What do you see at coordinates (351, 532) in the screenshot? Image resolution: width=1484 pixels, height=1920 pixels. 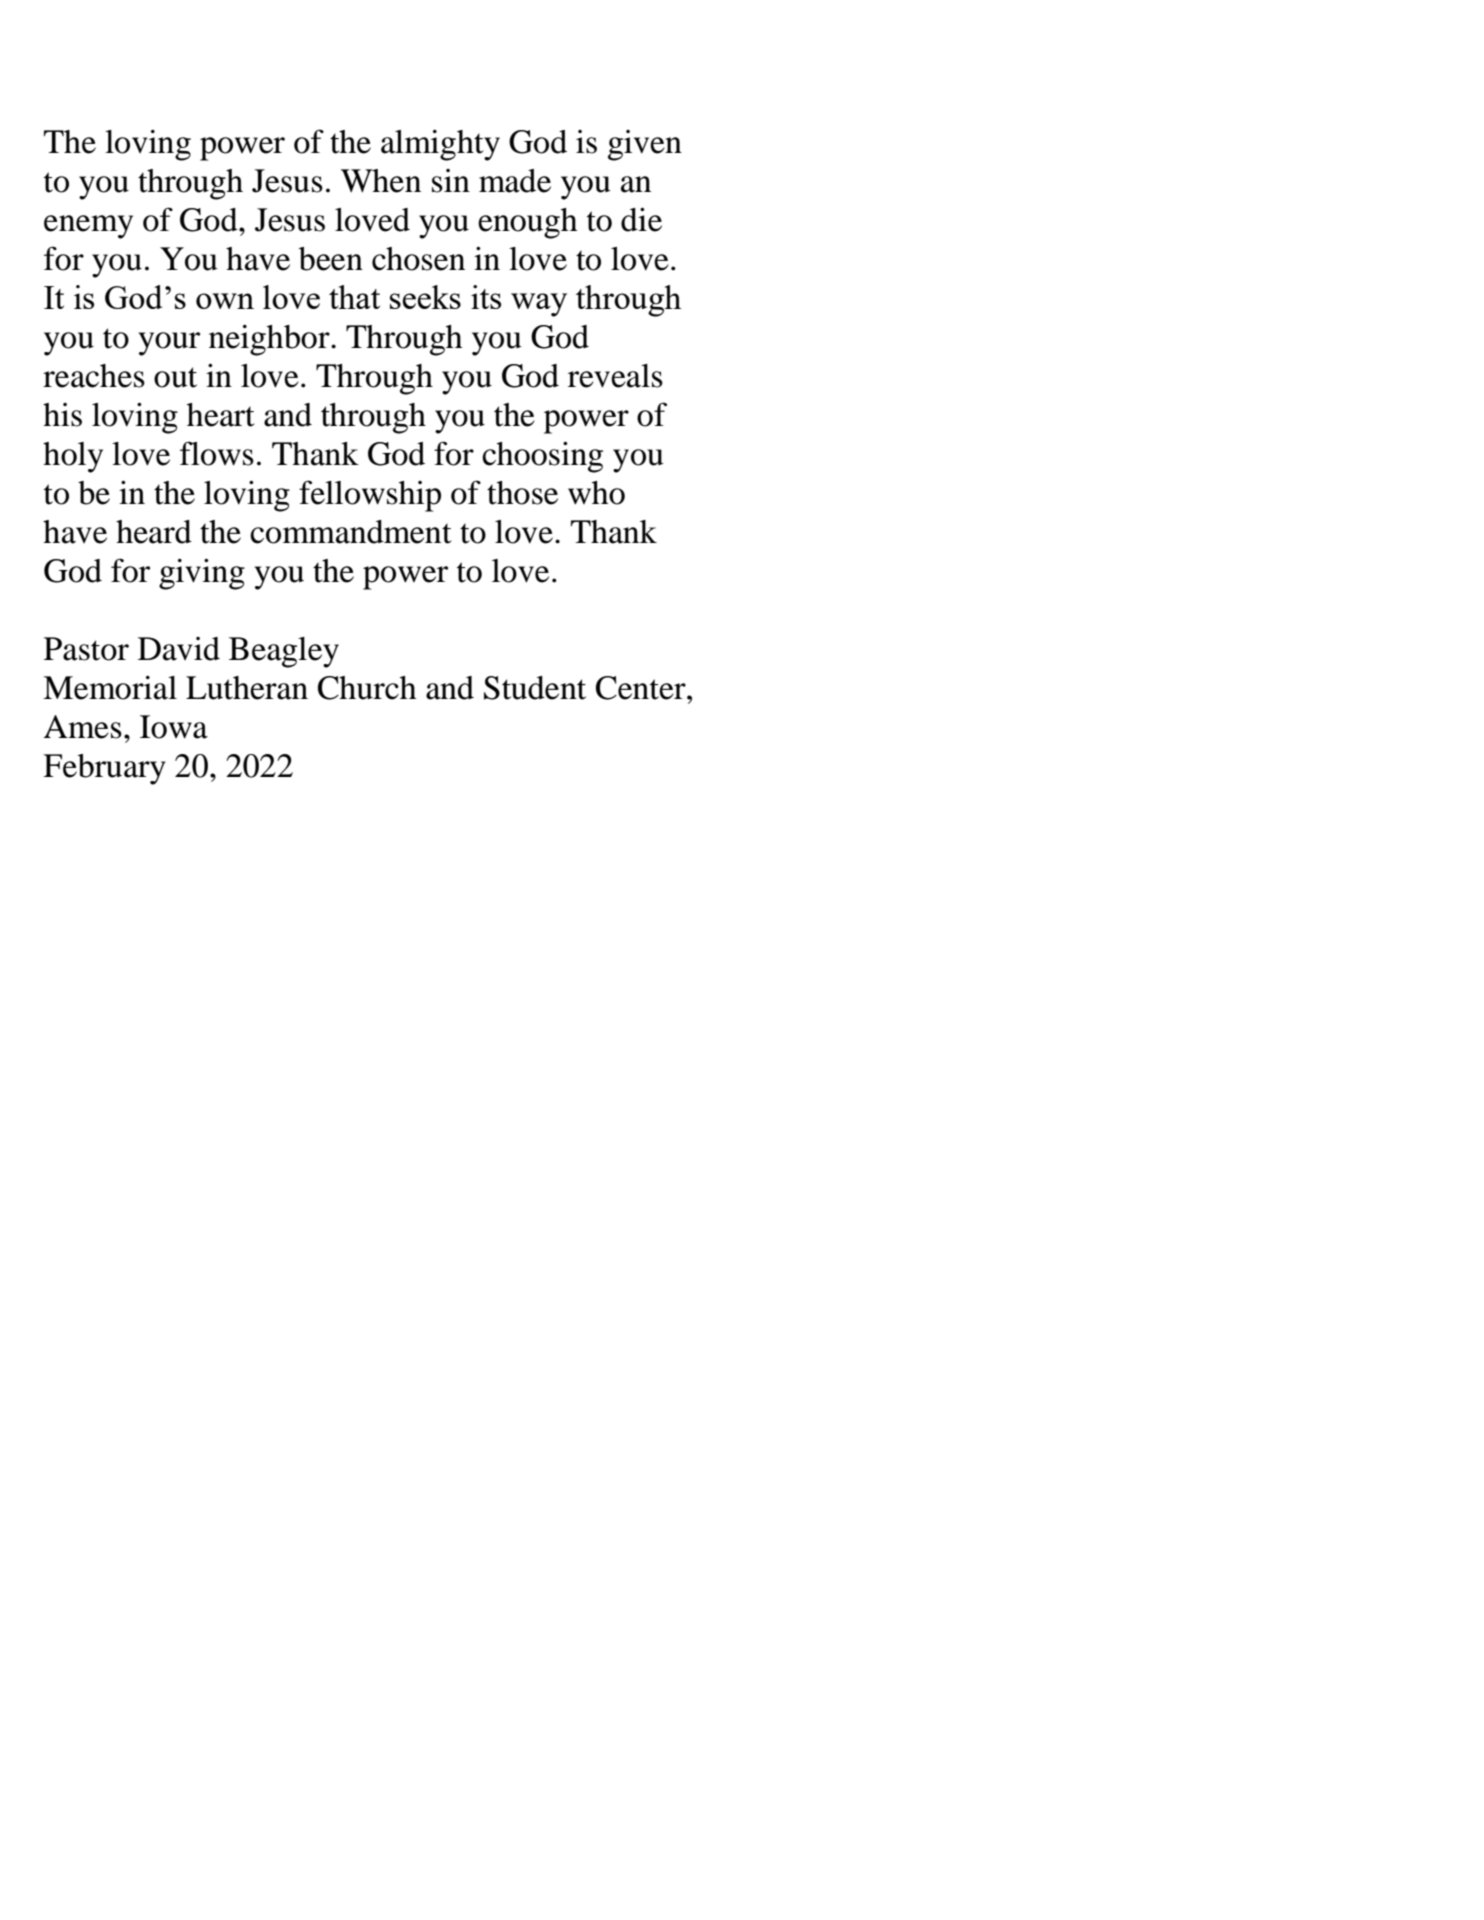 I see `commandment` at bounding box center [351, 532].
